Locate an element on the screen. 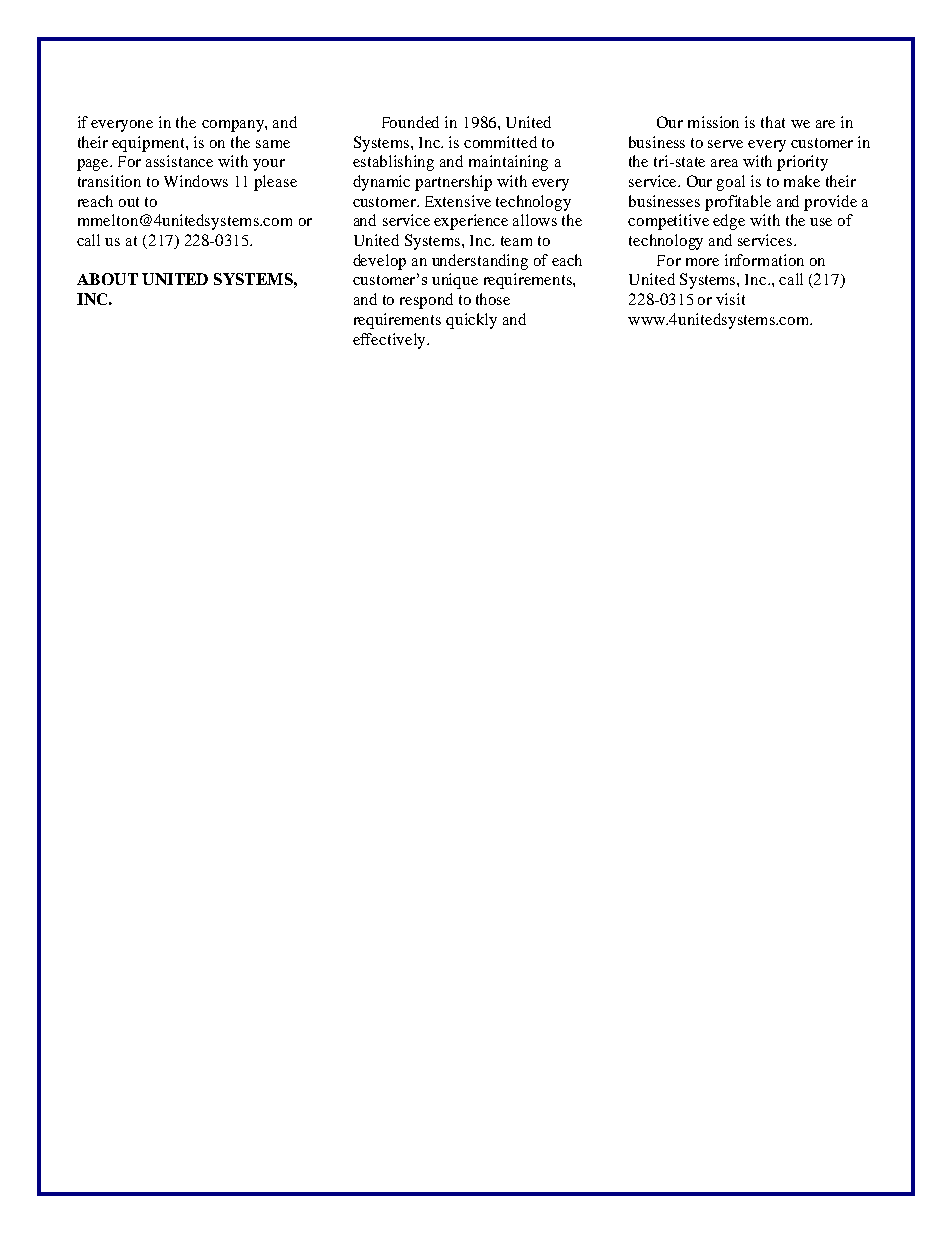  develop is located at coordinates (379, 262).
